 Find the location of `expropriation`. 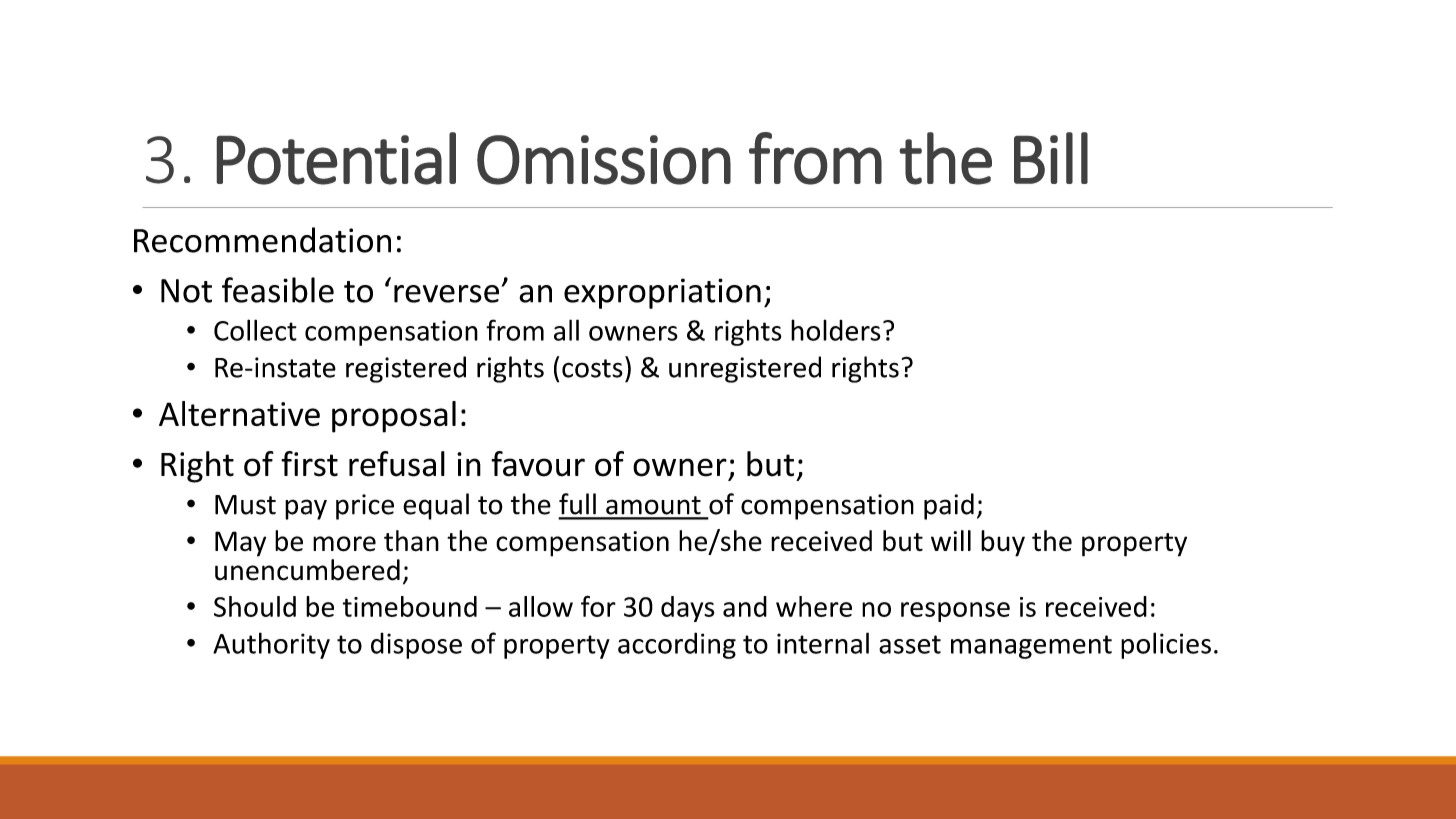

expropriation is located at coordinates (662, 293).
